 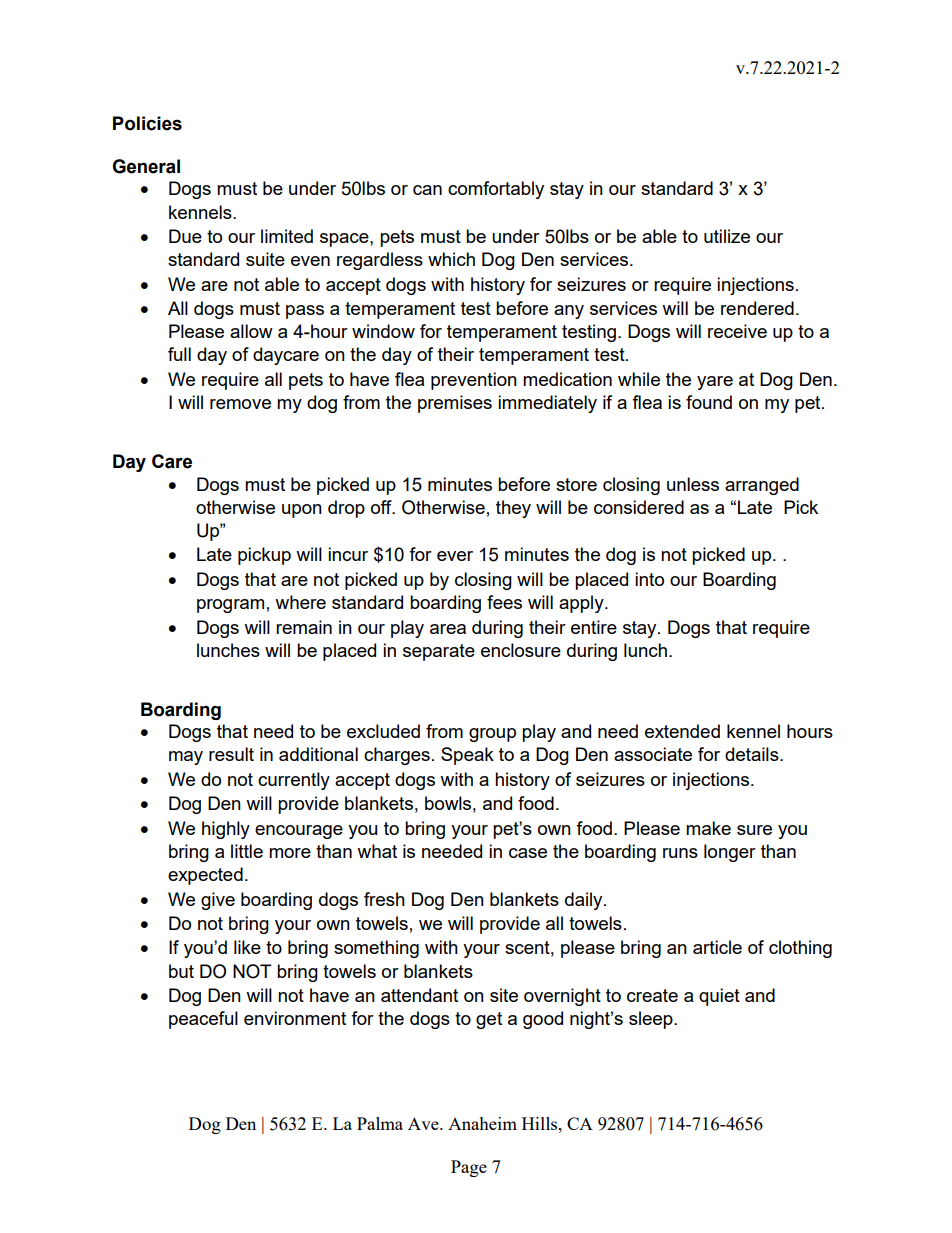 I want to click on case, so click(x=528, y=853).
